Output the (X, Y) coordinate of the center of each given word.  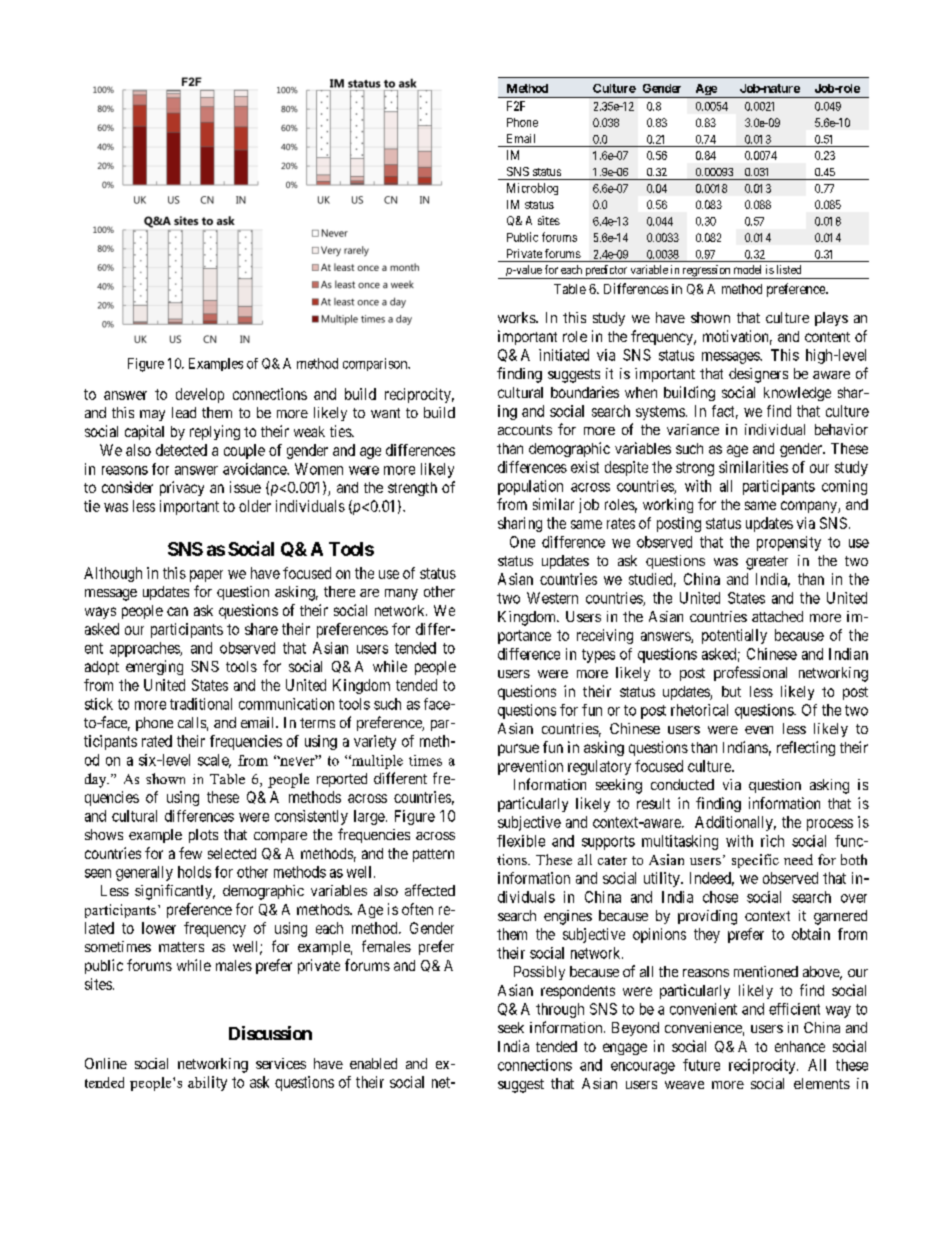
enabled (373, 1063)
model (747, 269)
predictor (606, 272)
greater (767, 563)
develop (200, 395)
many (401, 594)
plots (203, 836)
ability (207, 1083)
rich (772, 841)
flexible (521, 841)
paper (206, 576)
